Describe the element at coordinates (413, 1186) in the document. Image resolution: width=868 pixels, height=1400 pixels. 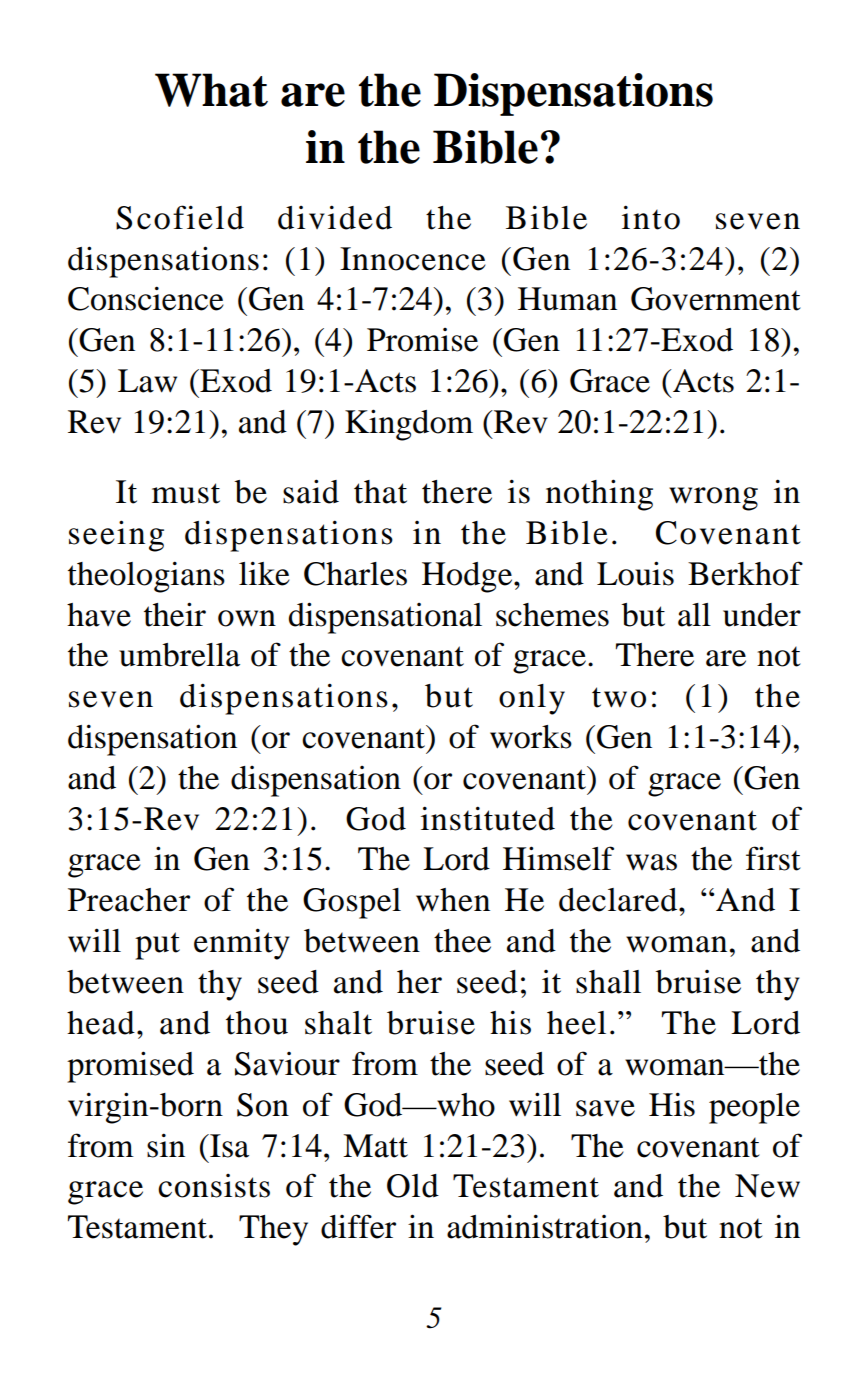
I see `Old` at that location.
